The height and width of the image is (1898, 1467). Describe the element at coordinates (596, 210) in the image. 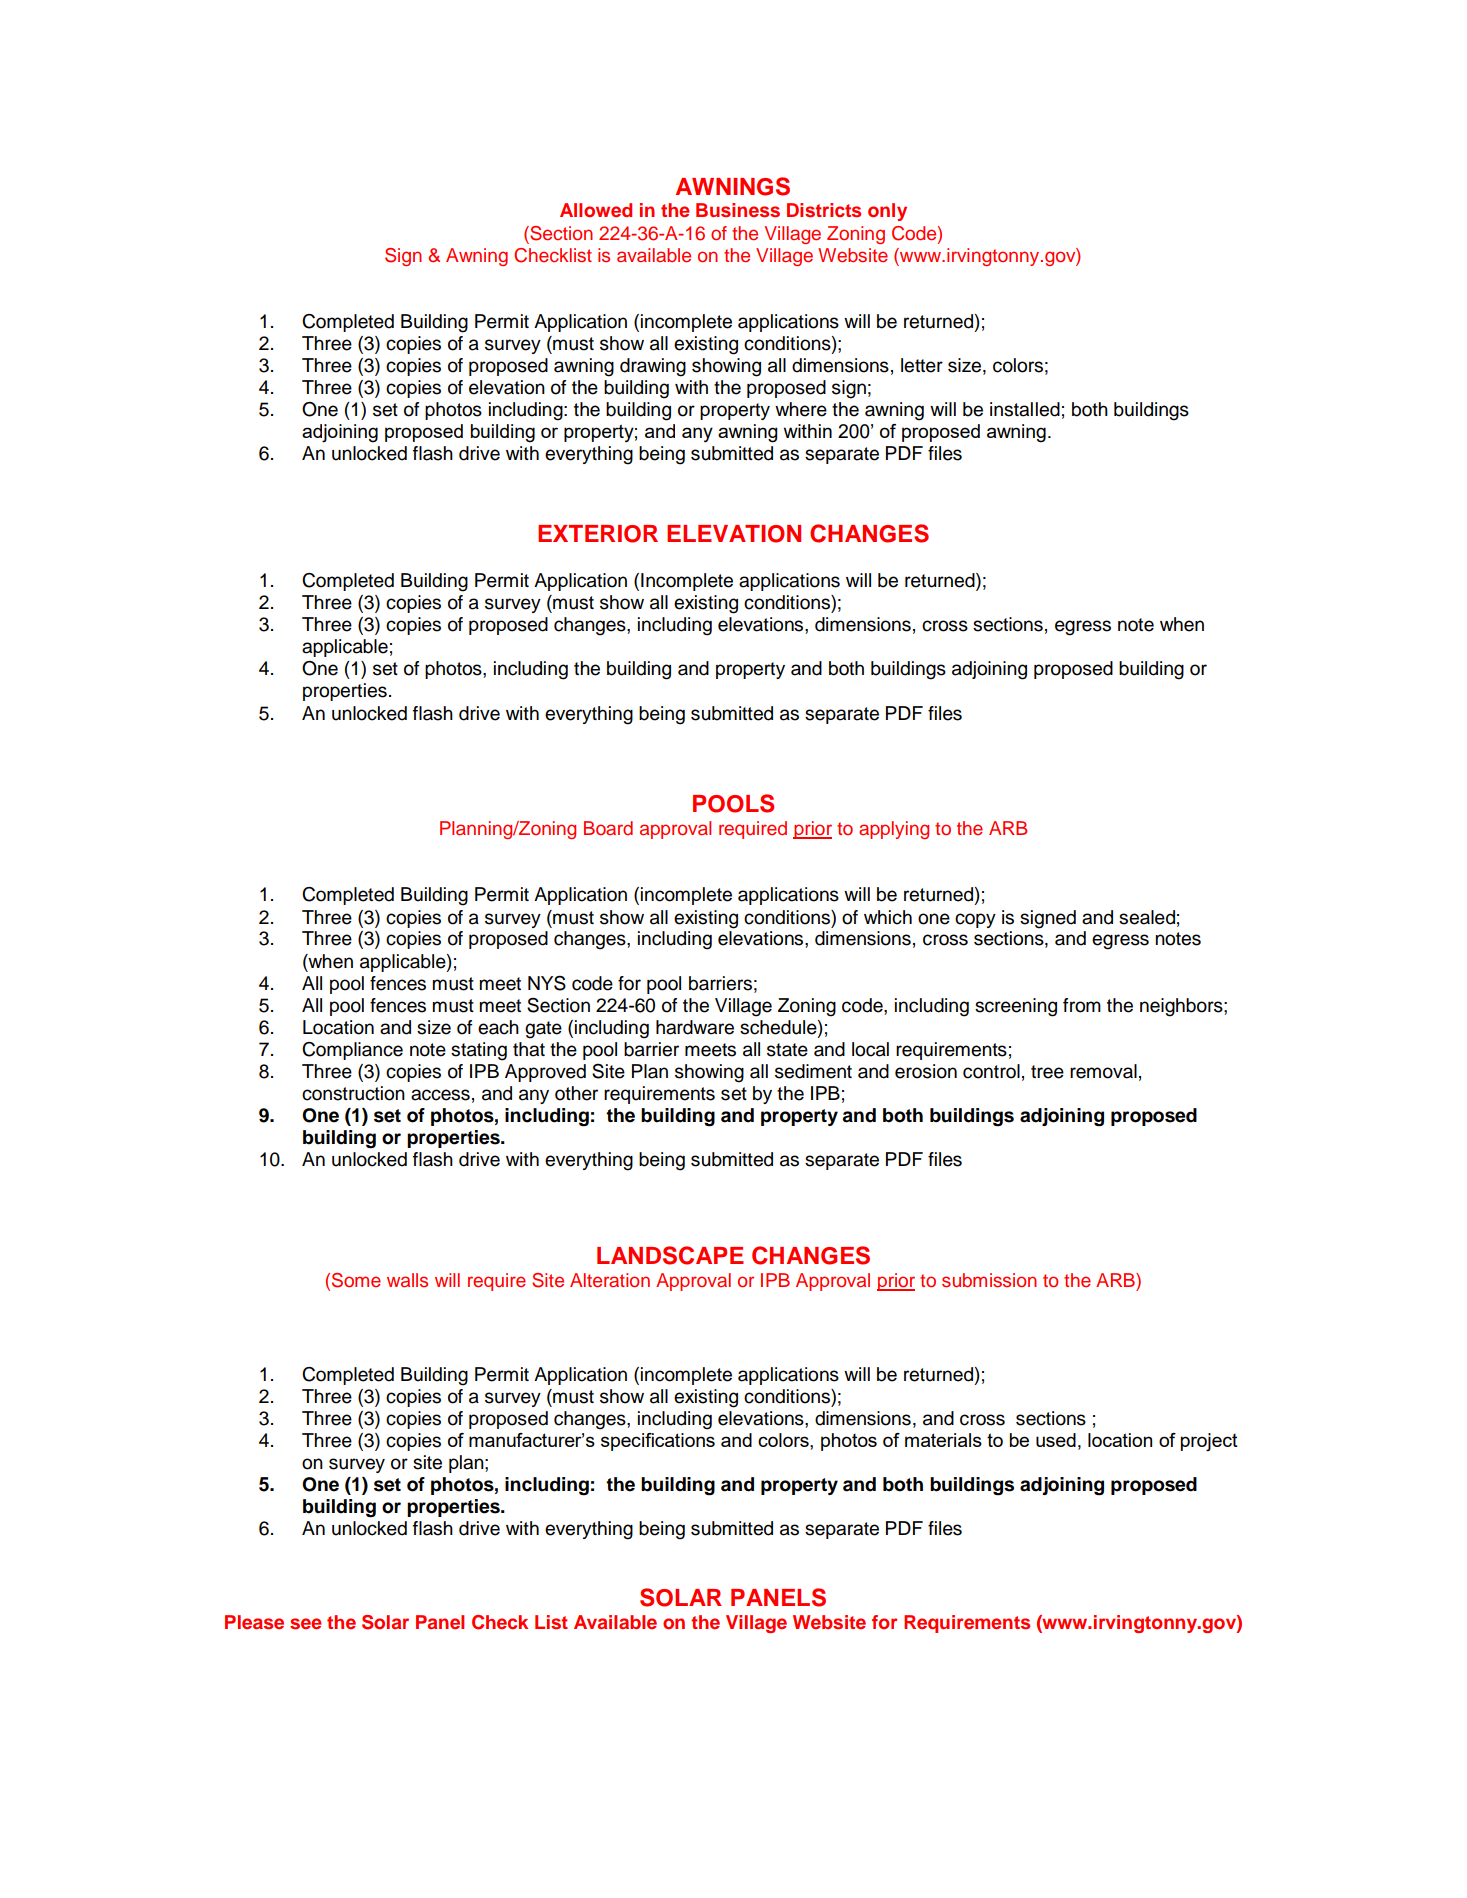

I see `Allowed` at that location.
